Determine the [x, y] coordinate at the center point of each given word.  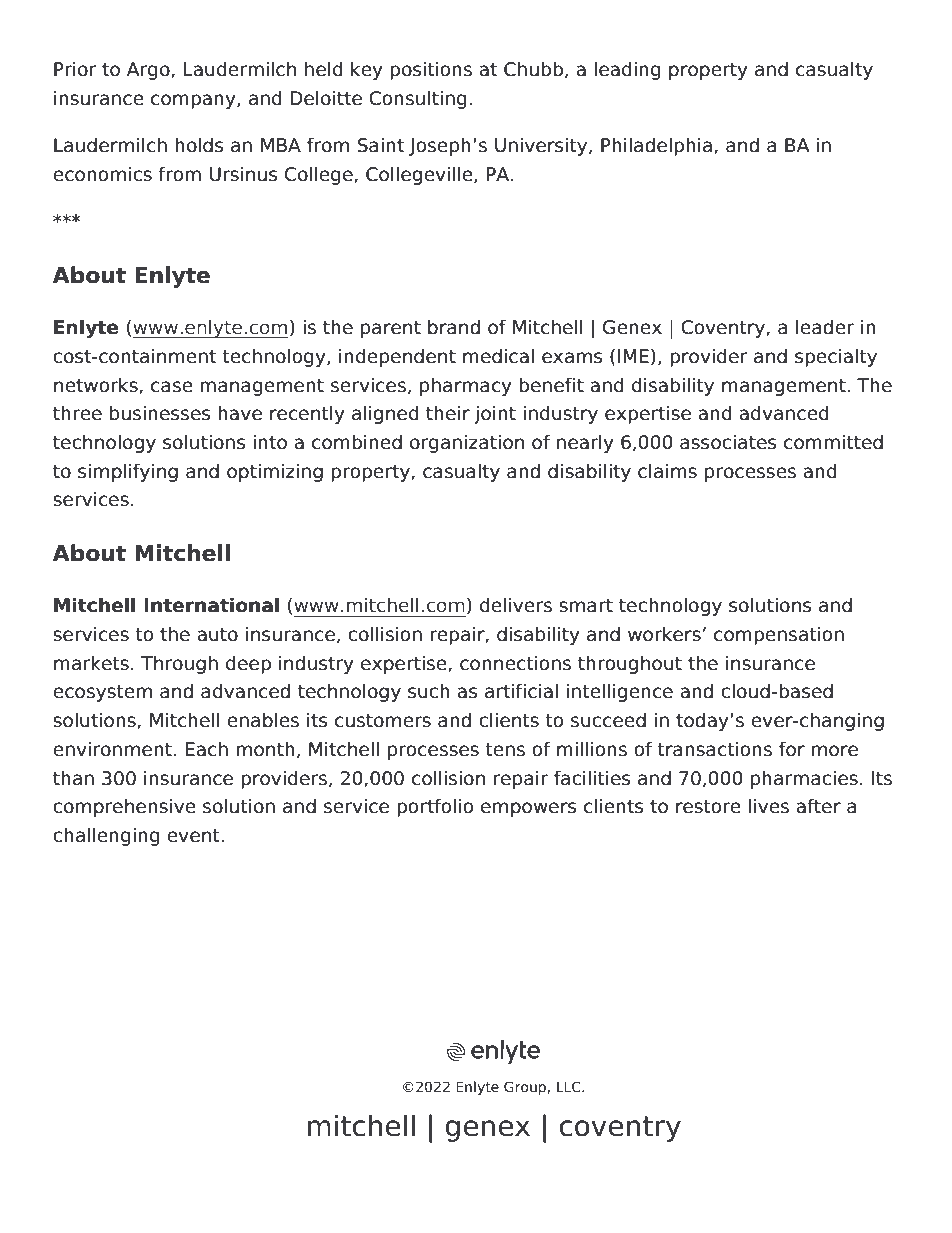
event [194, 836]
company [194, 101]
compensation [779, 635]
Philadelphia [656, 146]
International [211, 605]
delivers [516, 605]
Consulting [418, 99]
